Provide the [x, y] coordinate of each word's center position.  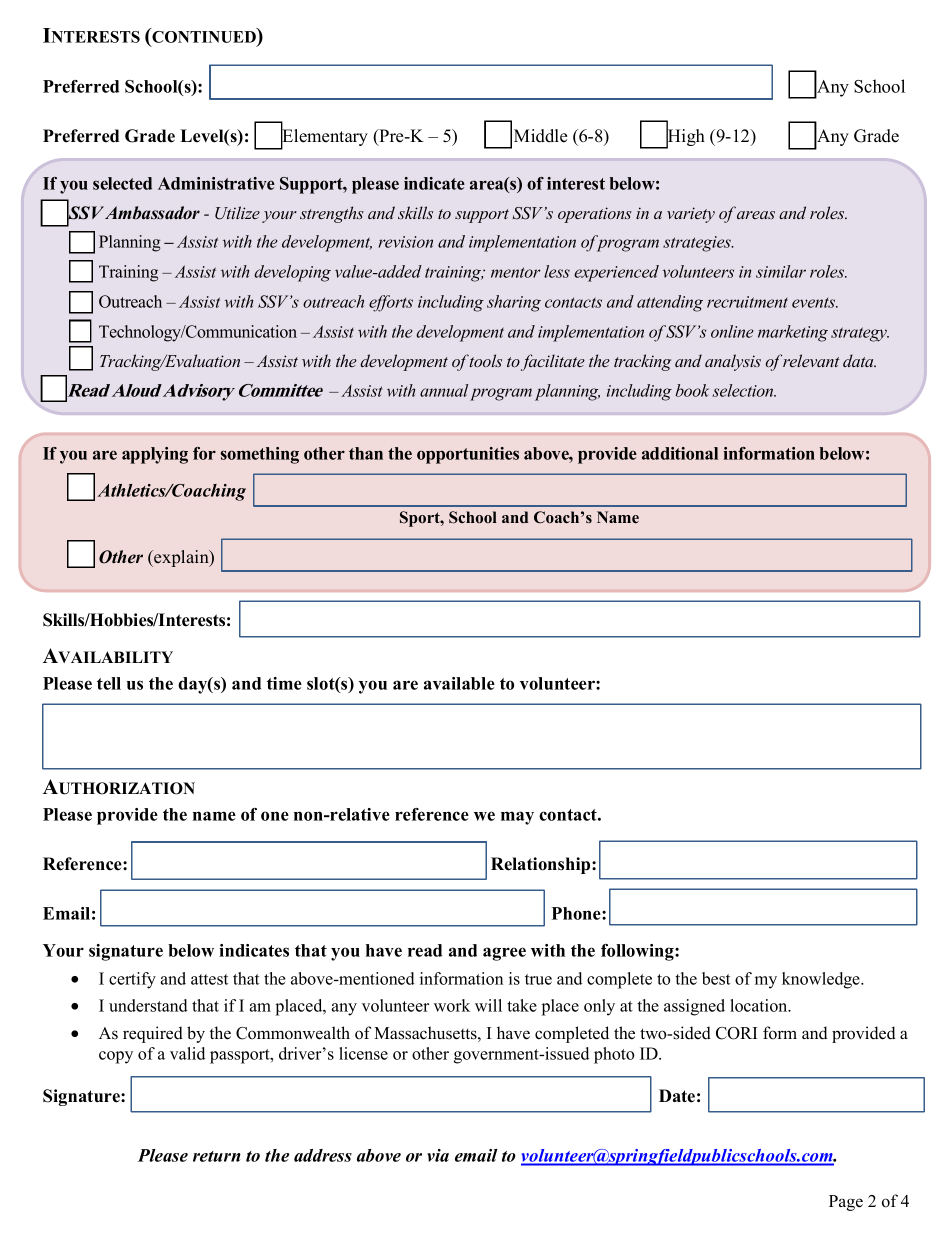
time [284, 683]
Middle [540, 136]
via [438, 1155]
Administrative [216, 183]
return [217, 1156]
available [459, 683]
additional [680, 453]
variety [691, 215]
